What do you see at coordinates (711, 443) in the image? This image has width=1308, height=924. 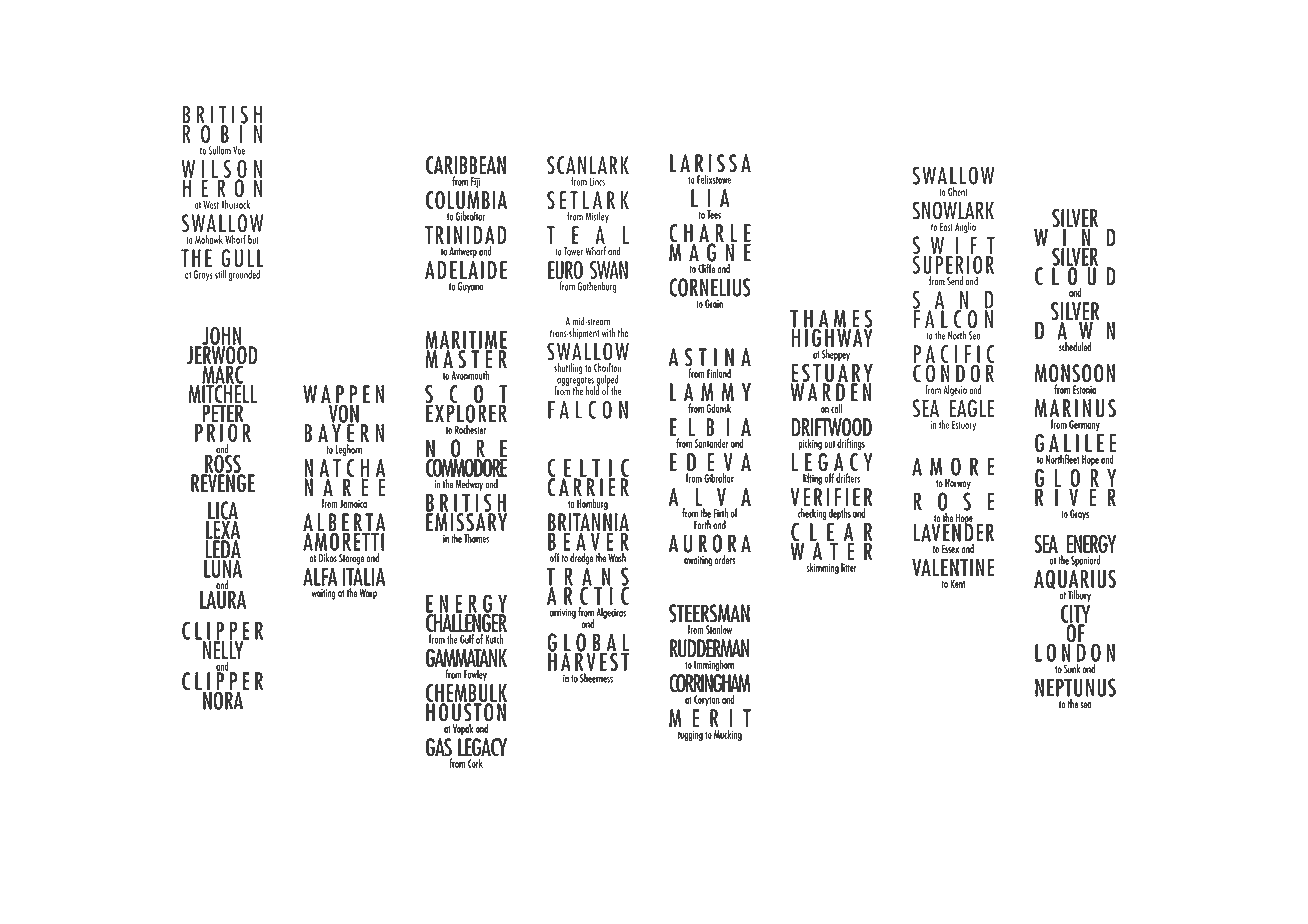 I see `Santander` at bounding box center [711, 443].
